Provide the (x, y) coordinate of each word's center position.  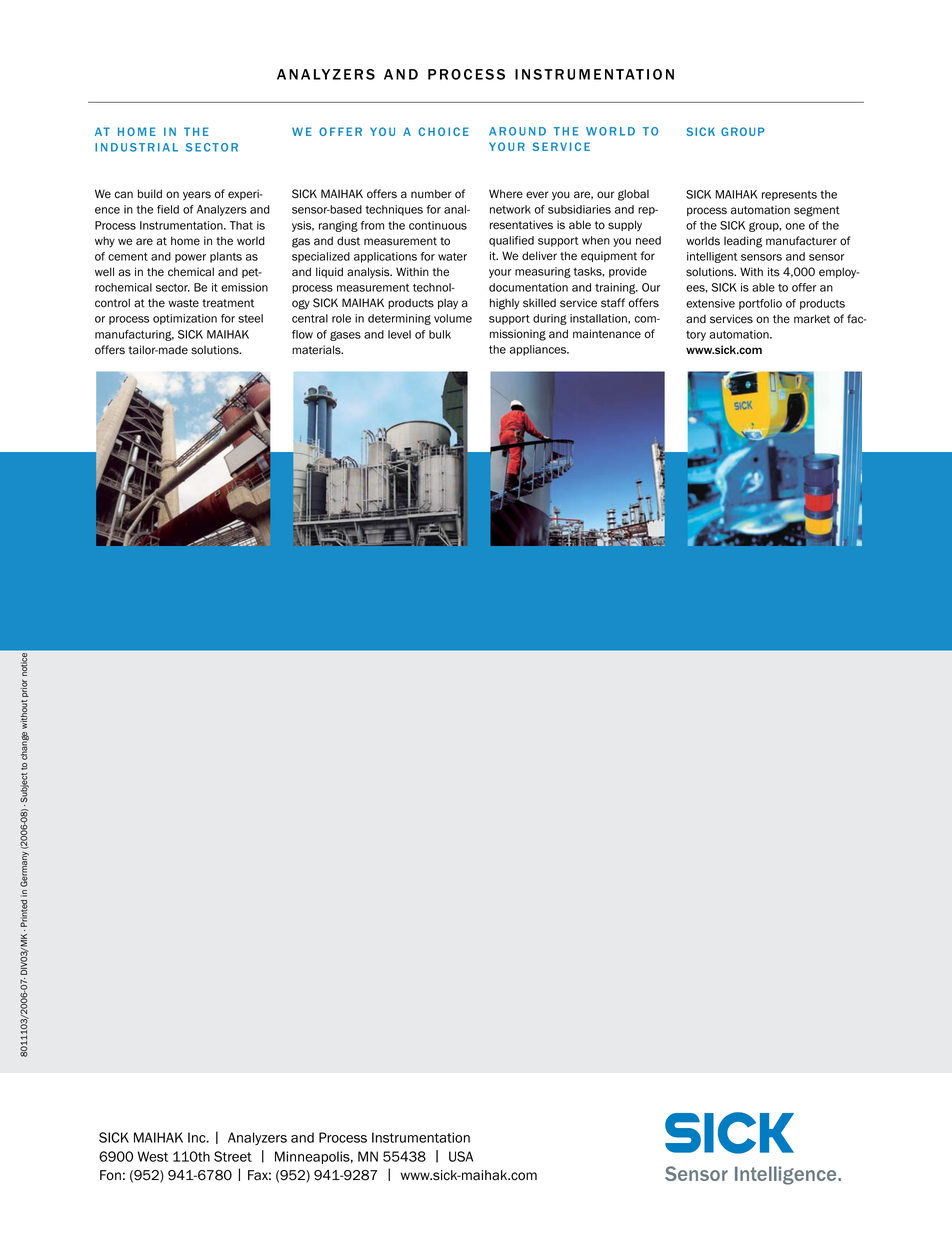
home (185, 241)
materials (317, 350)
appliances (539, 350)
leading (743, 242)
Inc (198, 1137)
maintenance (607, 334)
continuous (438, 225)
